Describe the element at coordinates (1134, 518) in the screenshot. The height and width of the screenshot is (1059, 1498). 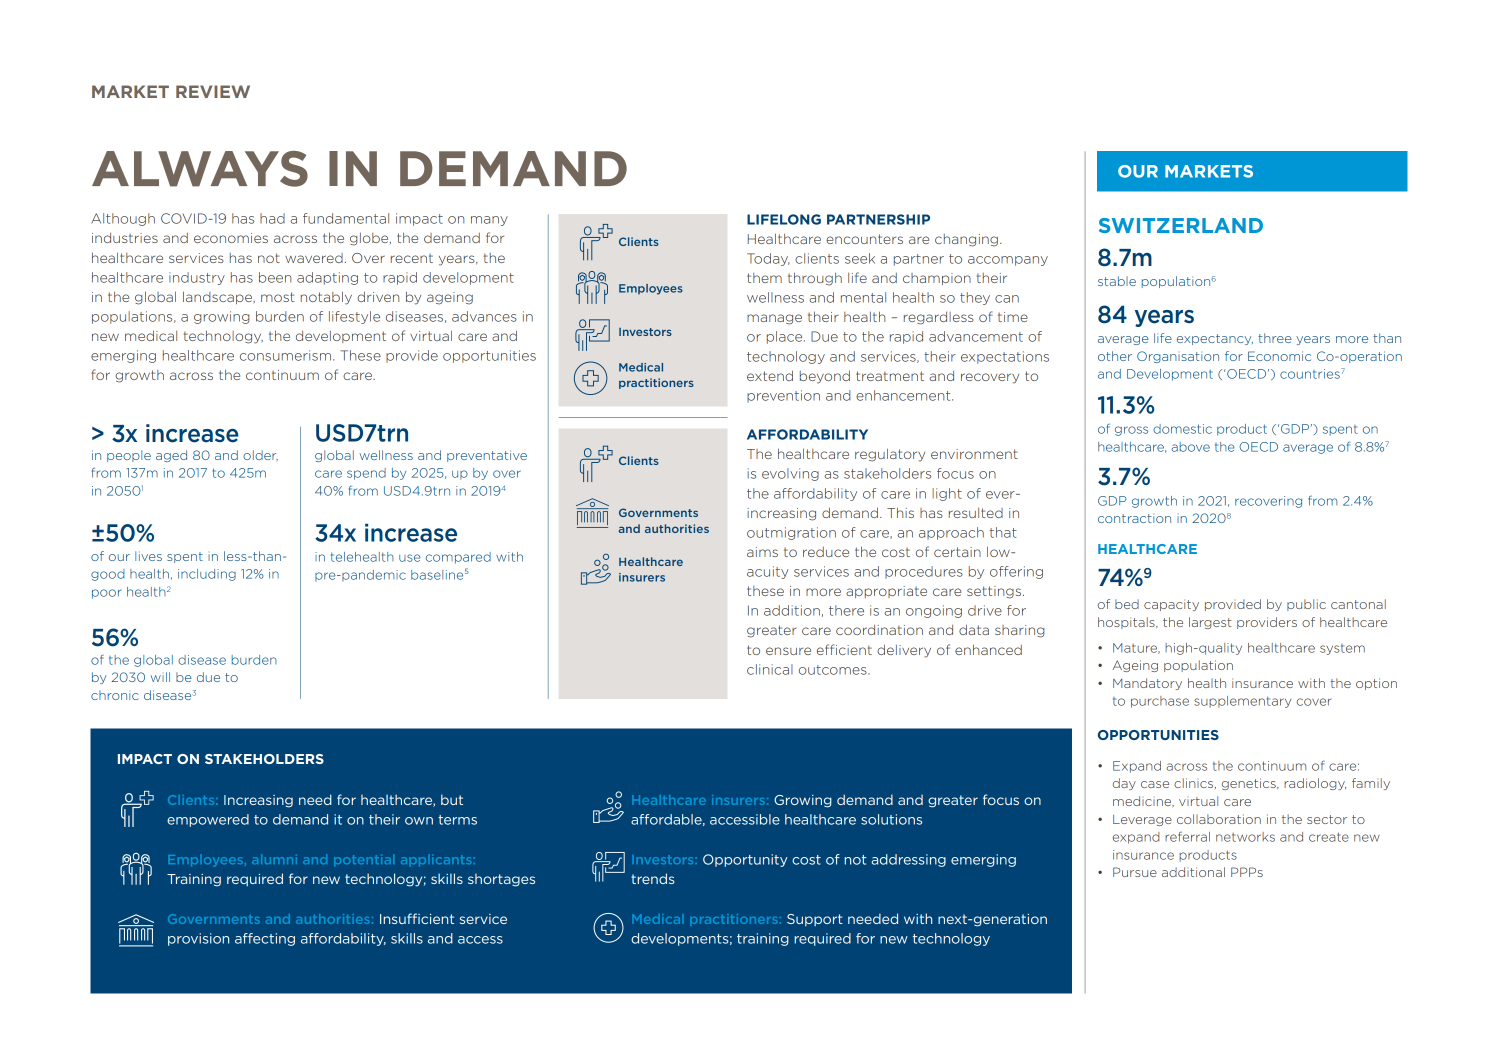
I see `contraction` at that location.
